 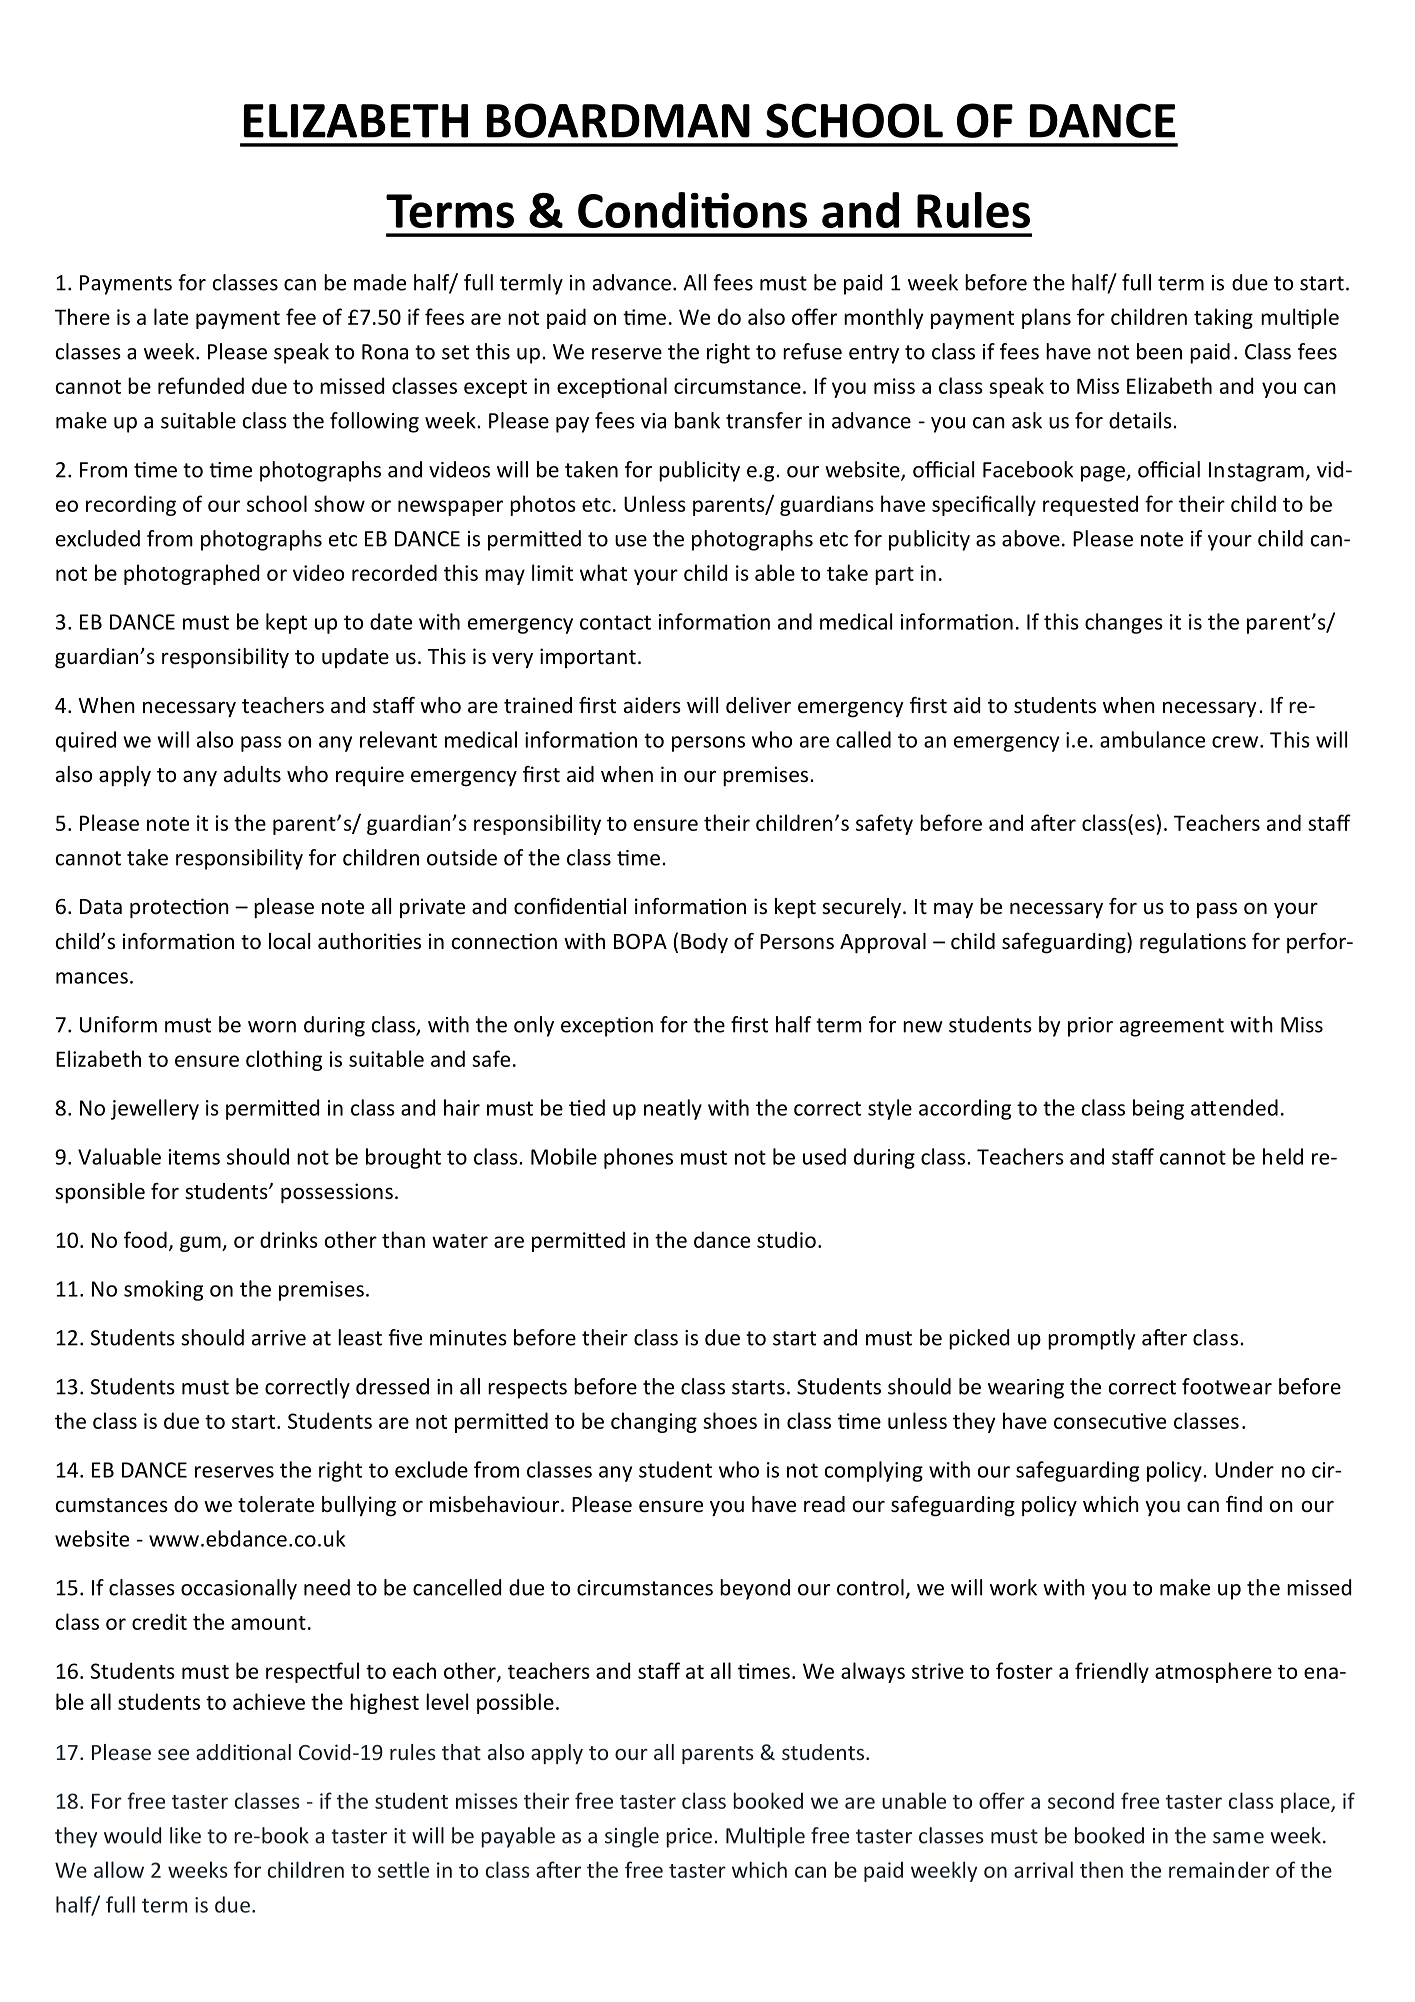 I want to click on Body, so click(x=704, y=943).
